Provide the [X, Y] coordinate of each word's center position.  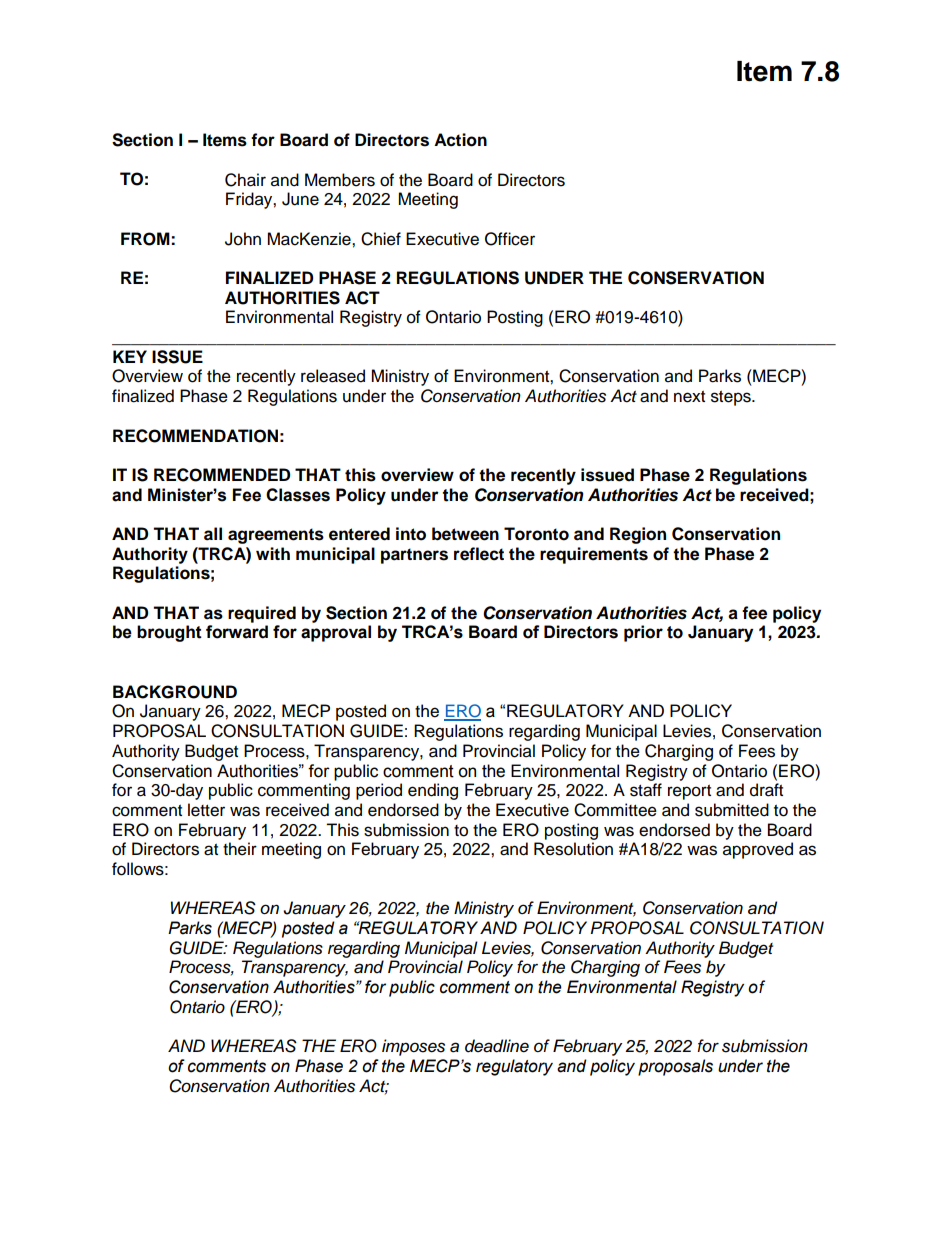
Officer [510, 239]
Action [460, 140]
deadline [497, 1046]
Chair [245, 180]
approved [758, 850]
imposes [413, 1047]
